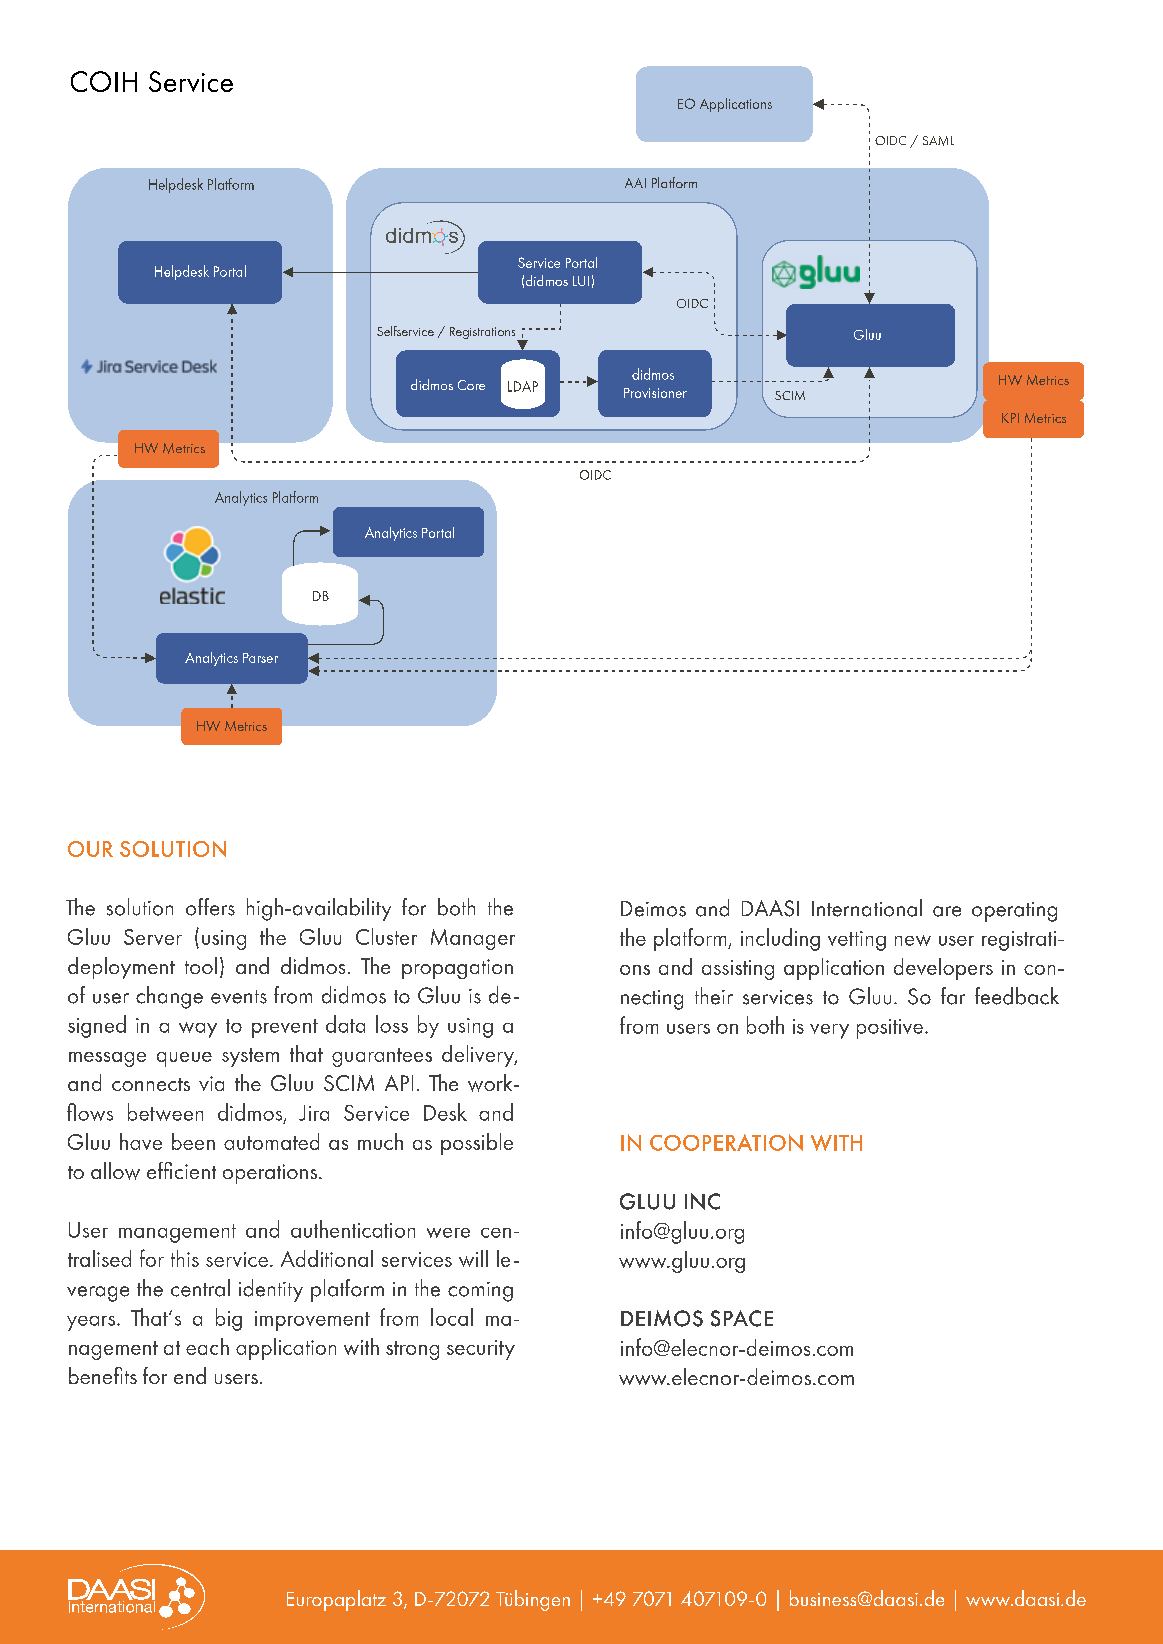 The height and width of the document is (1644, 1163). Describe the element at coordinates (581, 281) in the document. I see `LUI` at that location.
